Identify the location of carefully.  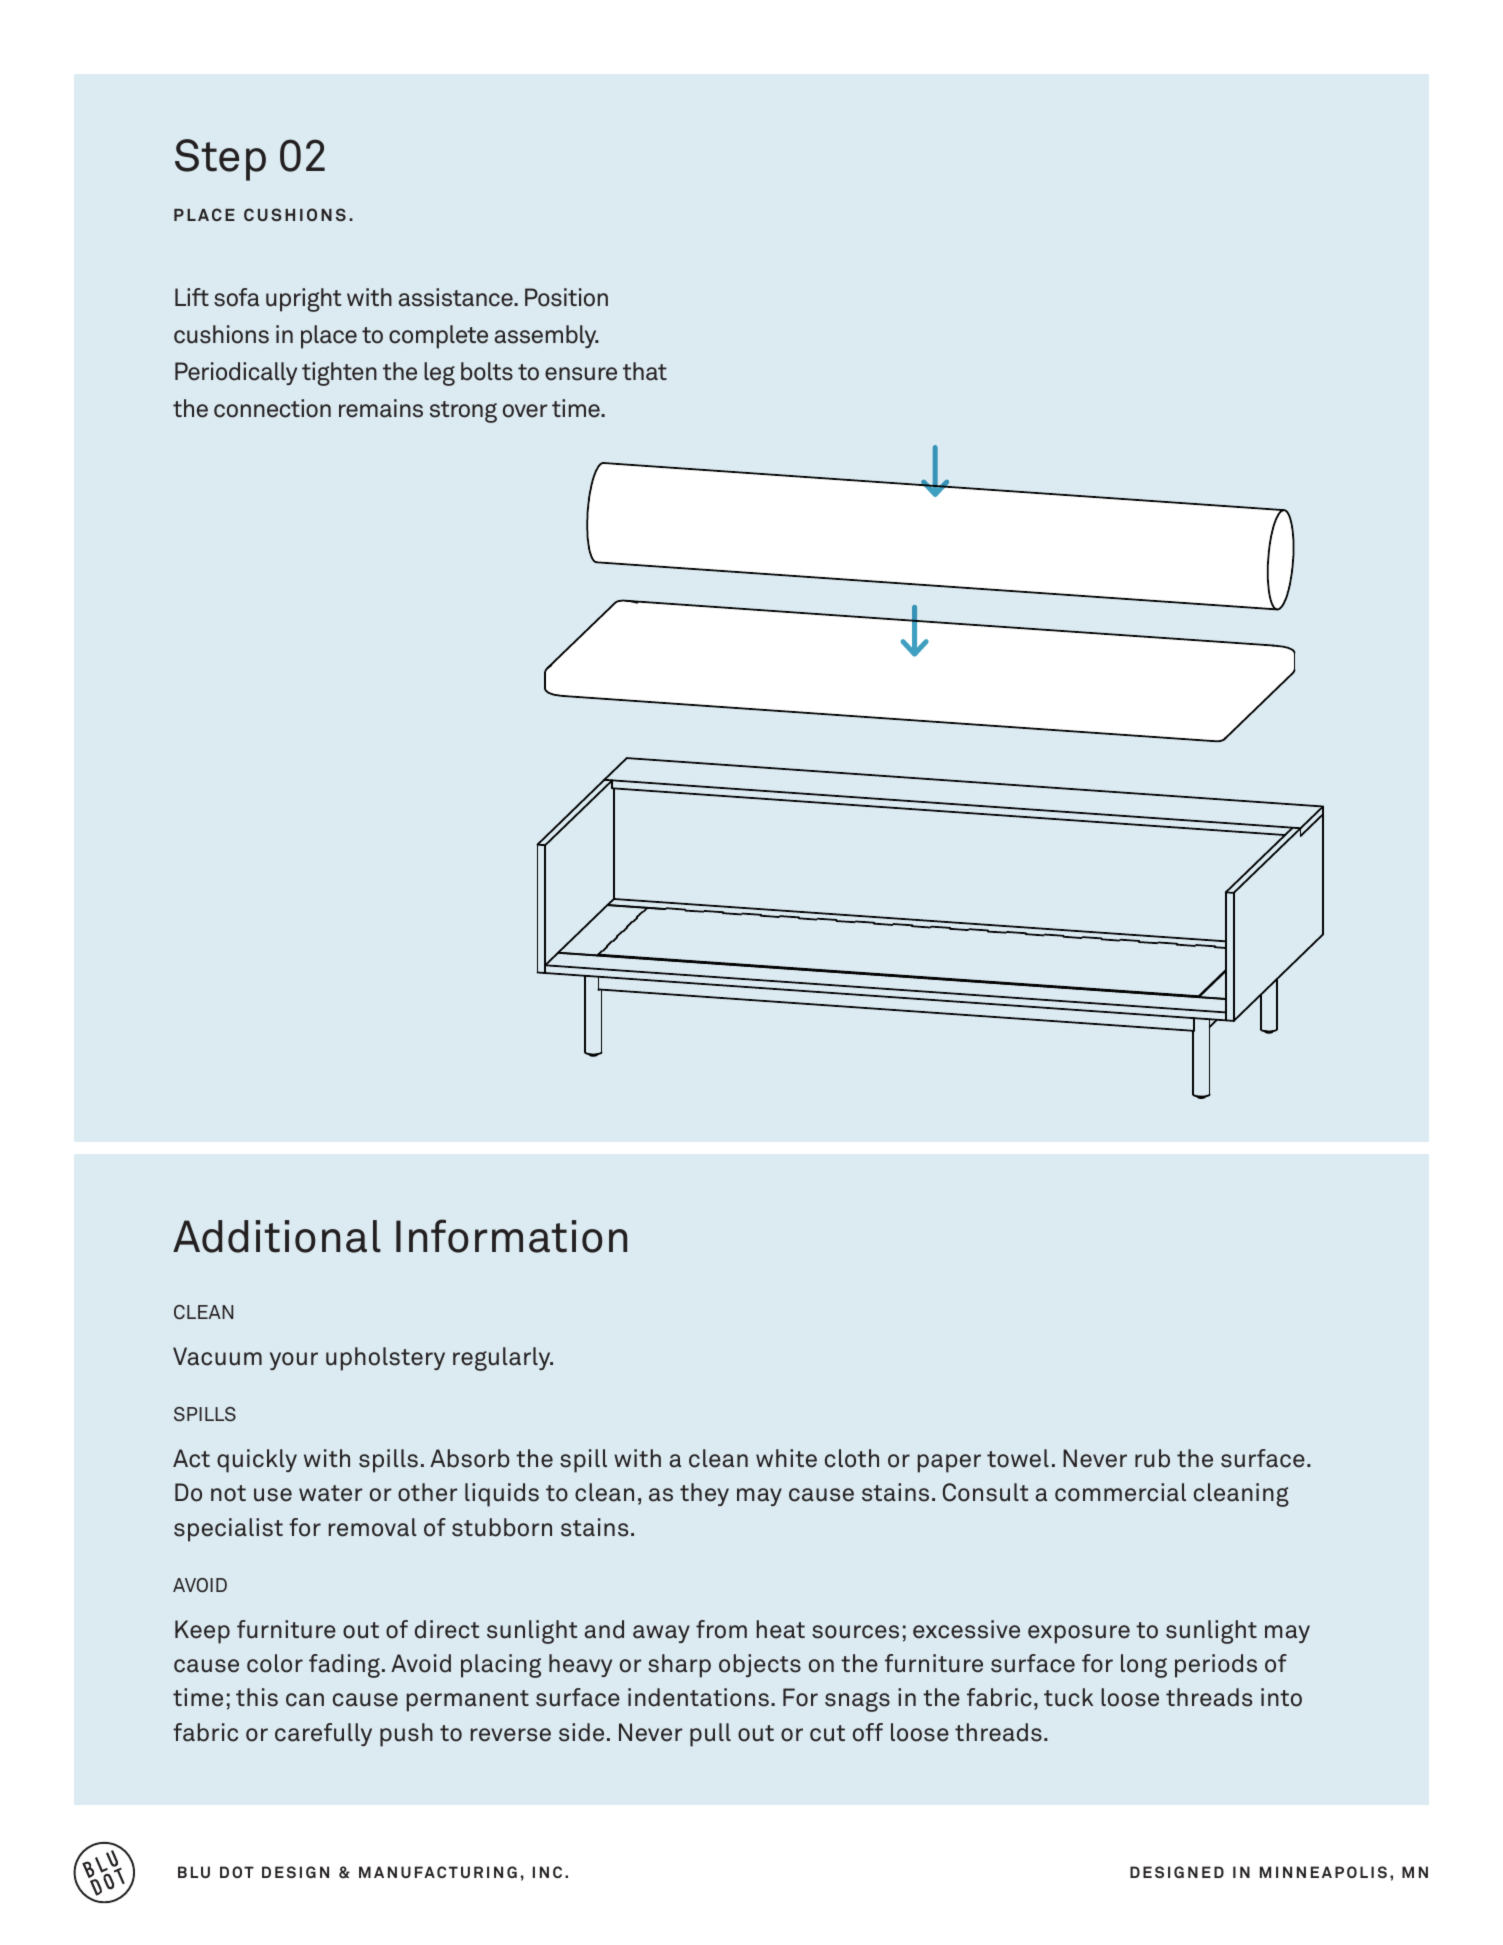
(323, 1734).
